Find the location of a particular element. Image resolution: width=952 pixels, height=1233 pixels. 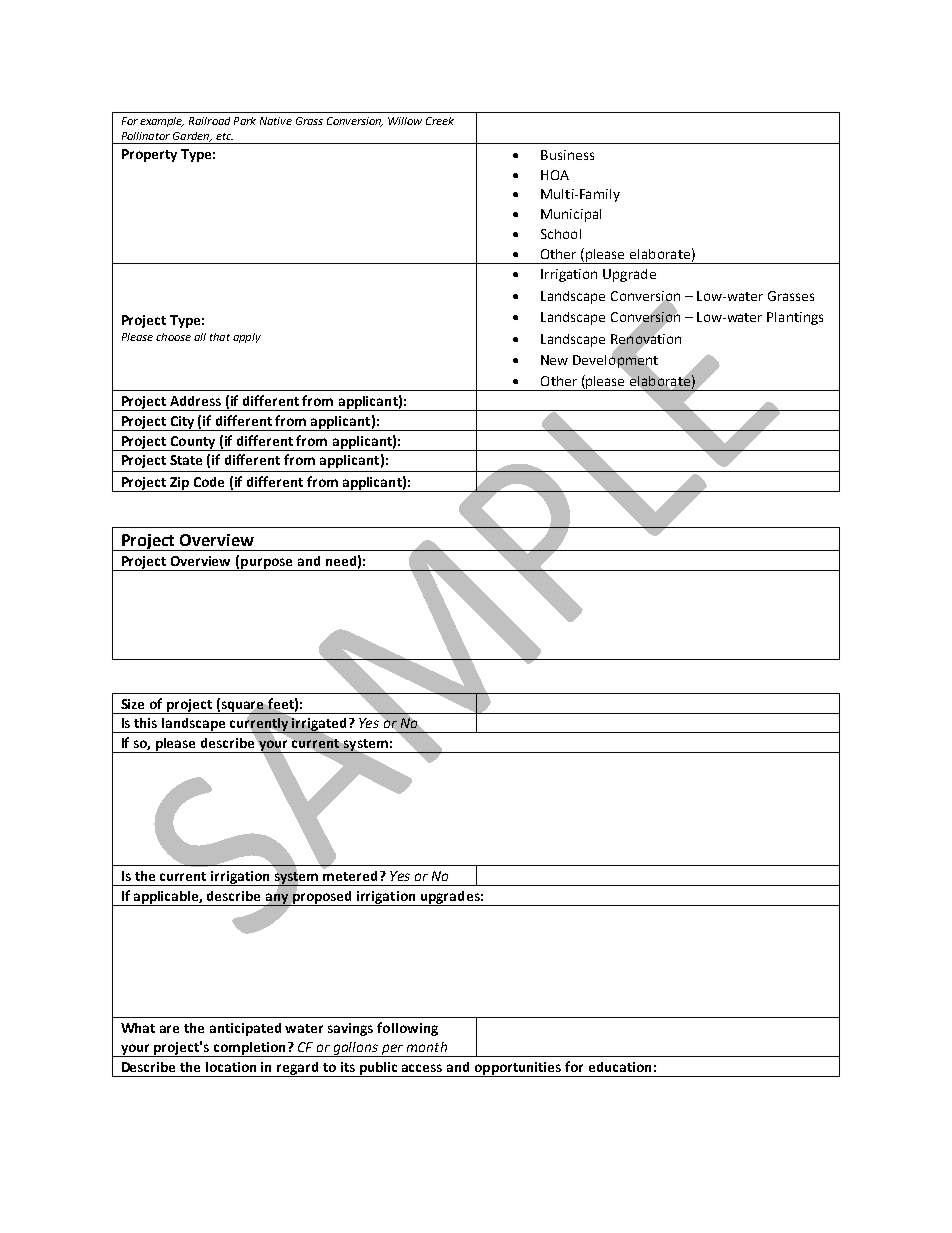

etc is located at coordinates (224, 136).
